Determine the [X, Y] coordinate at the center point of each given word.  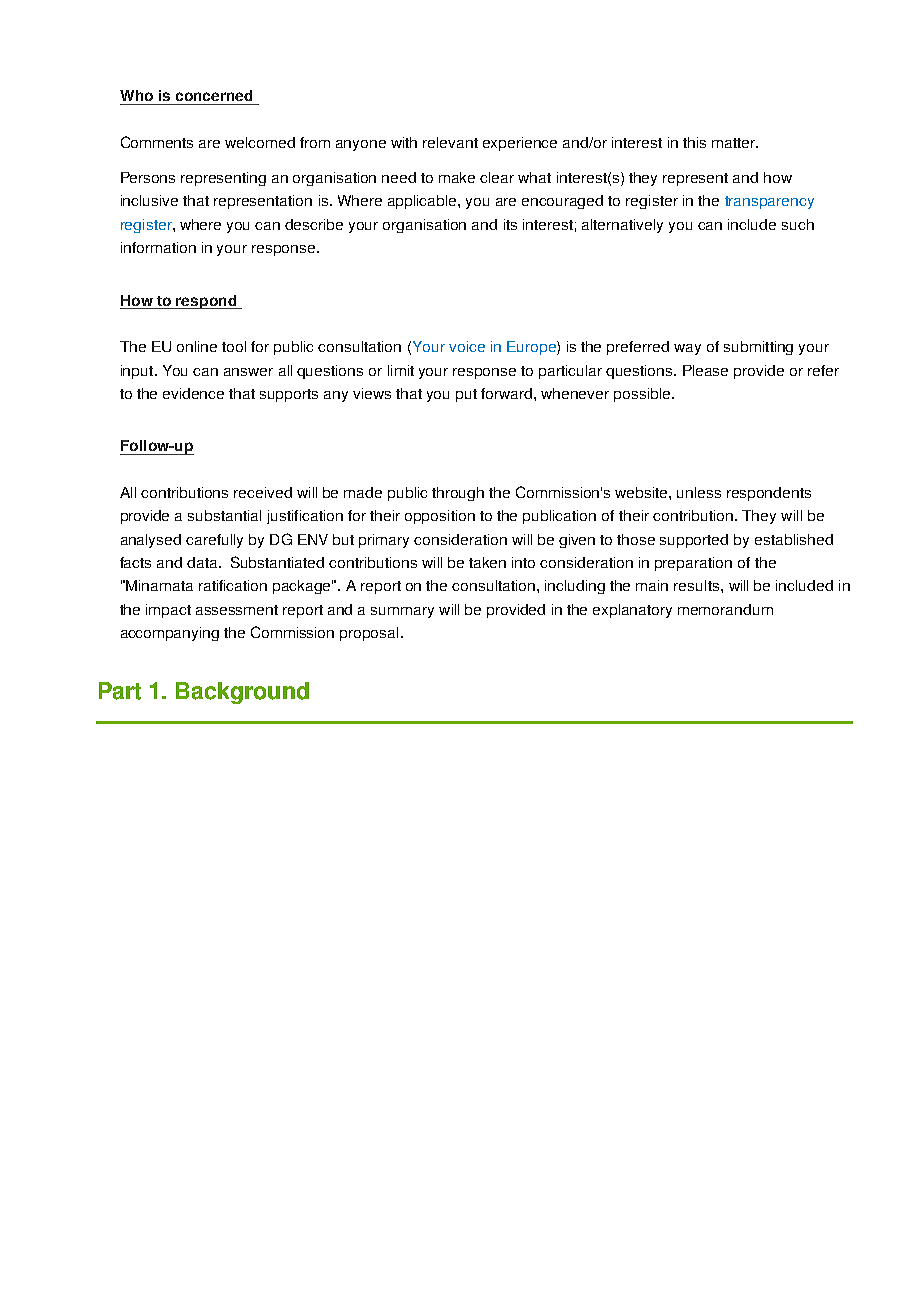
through [458, 494]
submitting [758, 348]
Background [242, 693]
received [263, 492]
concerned [214, 95]
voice [467, 346]
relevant [450, 142]
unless [699, 492]
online [197, 346]
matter [735, 143]
